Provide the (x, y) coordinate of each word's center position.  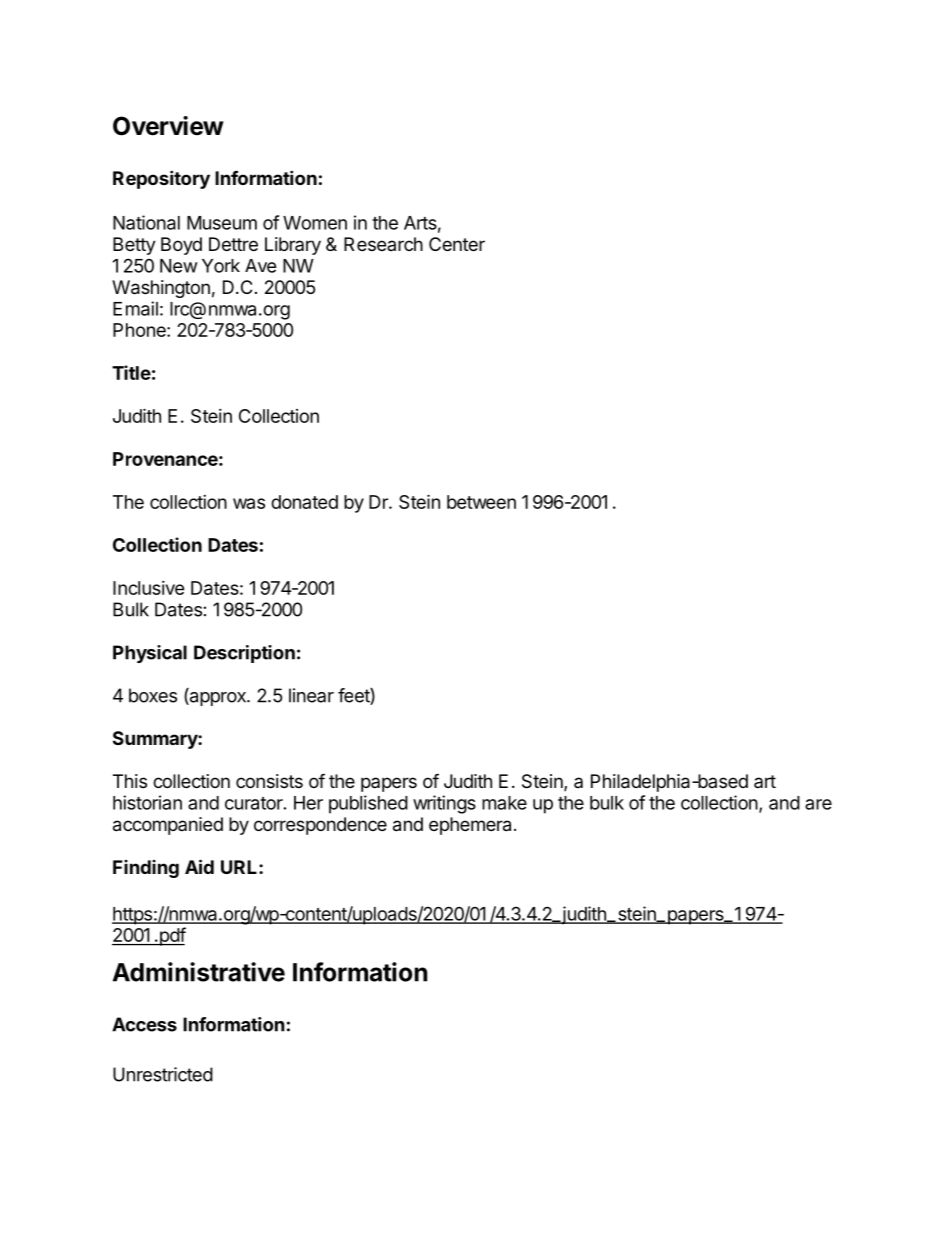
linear (311, 695)
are (818, 804)
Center (457, 244)
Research (383, 244)
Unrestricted (163, 1074)
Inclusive (149, 588)
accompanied (168, 826)
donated (304, 502)
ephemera (470, 826)
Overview (168, 126)
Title (131, 372)
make (504, 803)
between (481, 502)
